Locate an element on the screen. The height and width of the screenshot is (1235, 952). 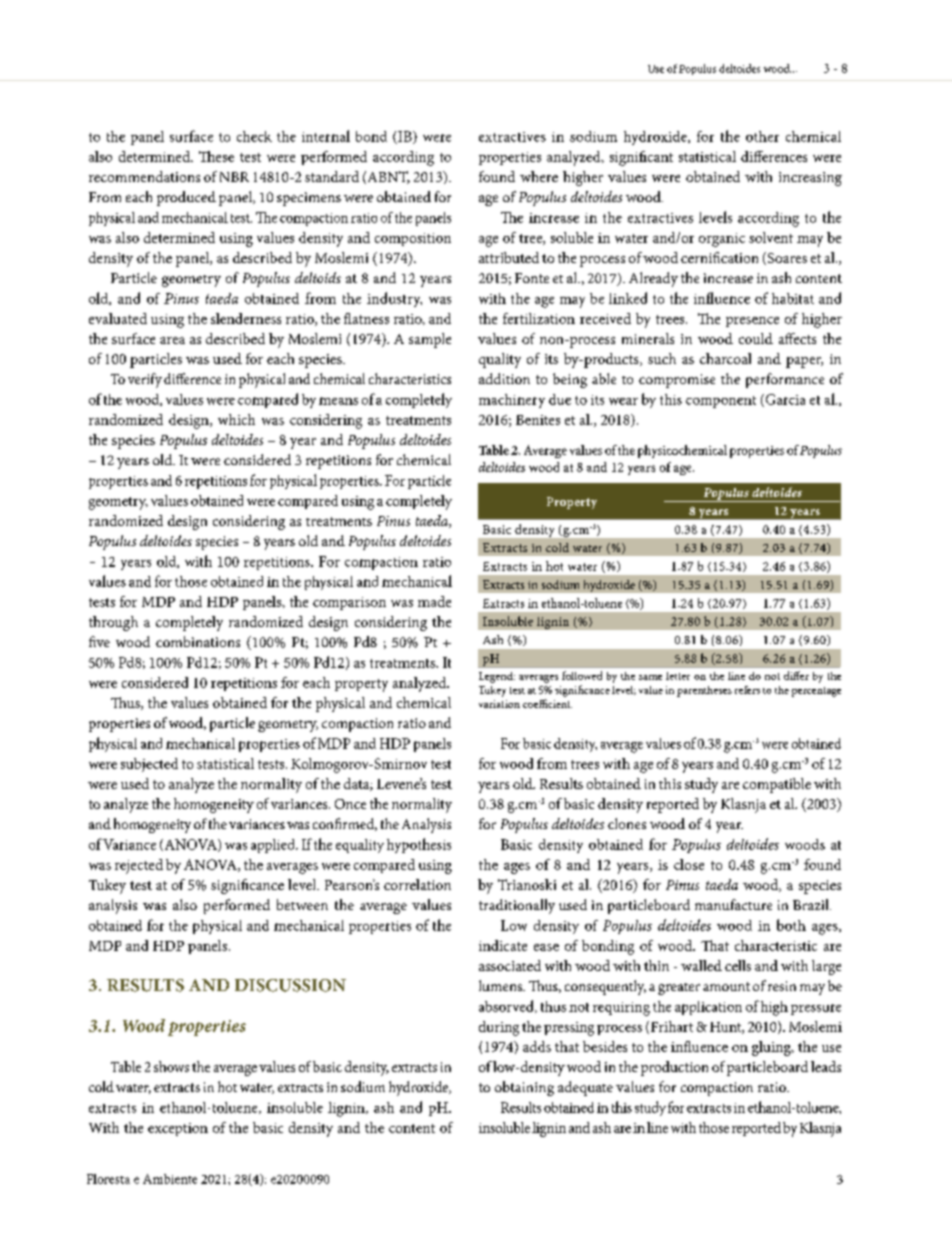
other is located at coordinates (762, 136).
